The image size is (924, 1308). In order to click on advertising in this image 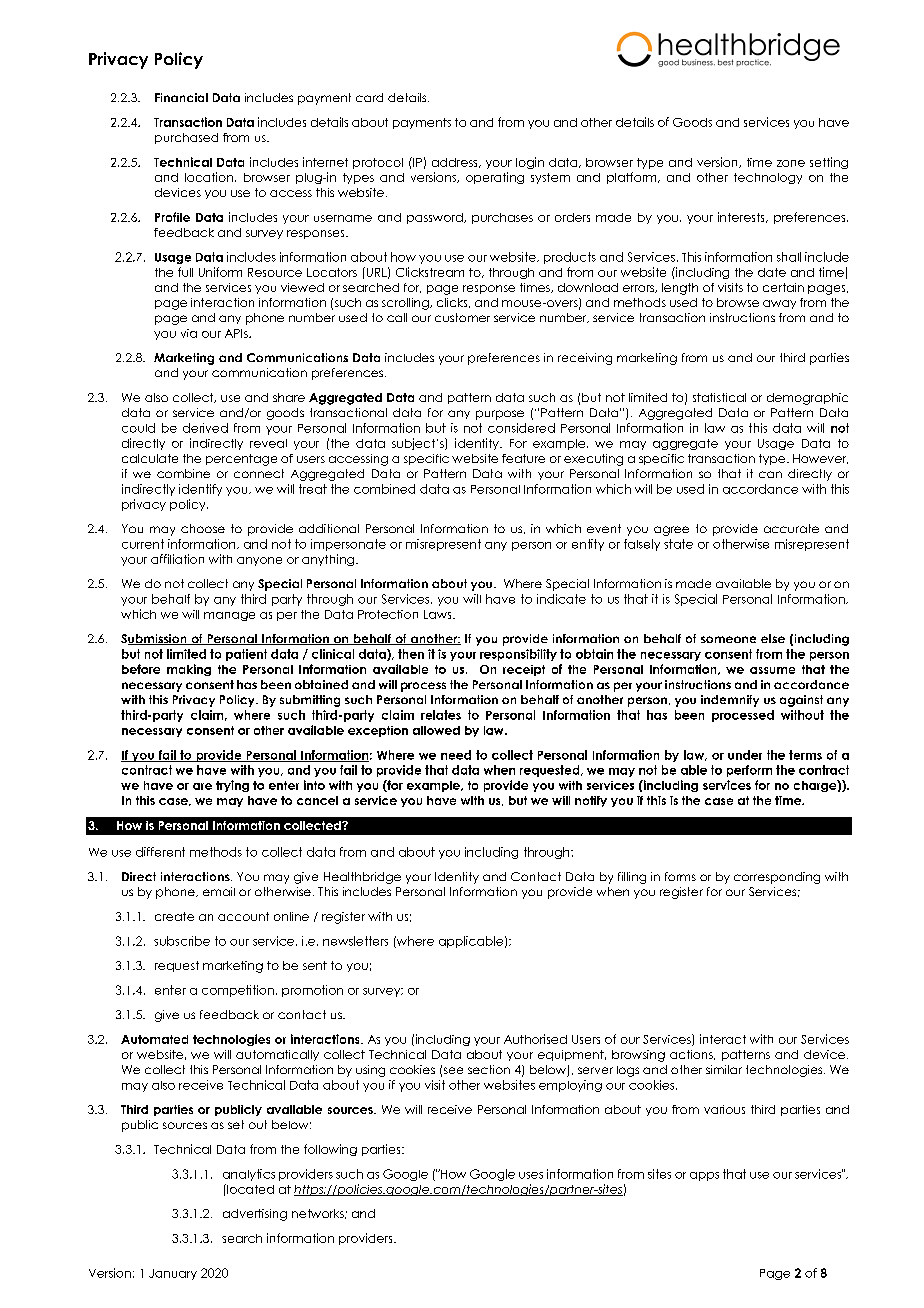, I will do `click(255, 1215)`.
